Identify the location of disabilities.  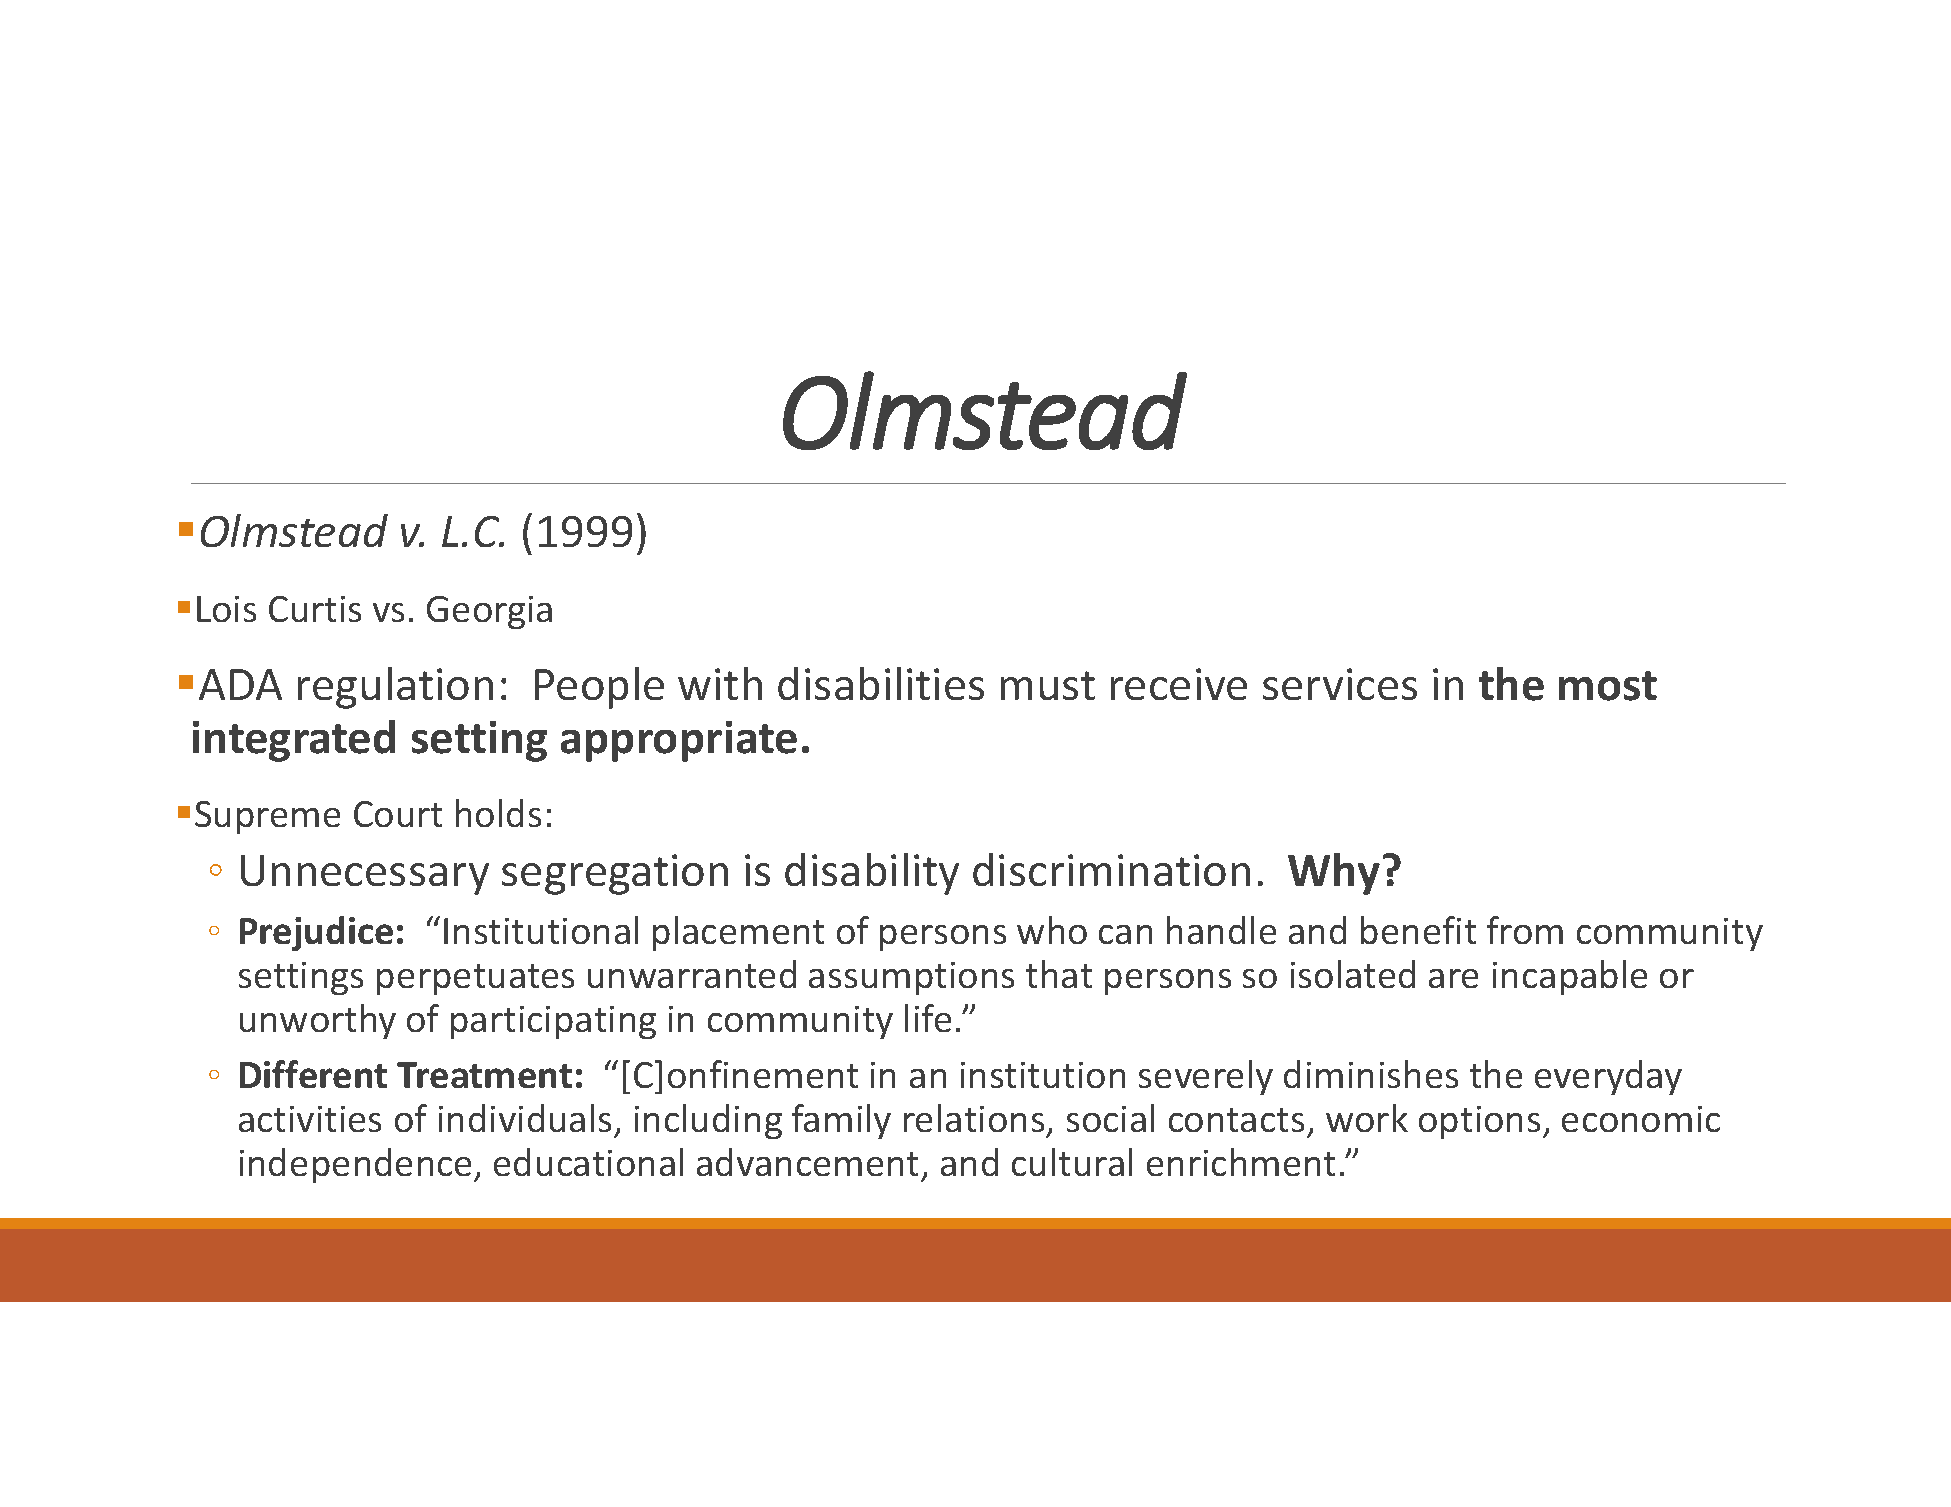
(881, 683).
